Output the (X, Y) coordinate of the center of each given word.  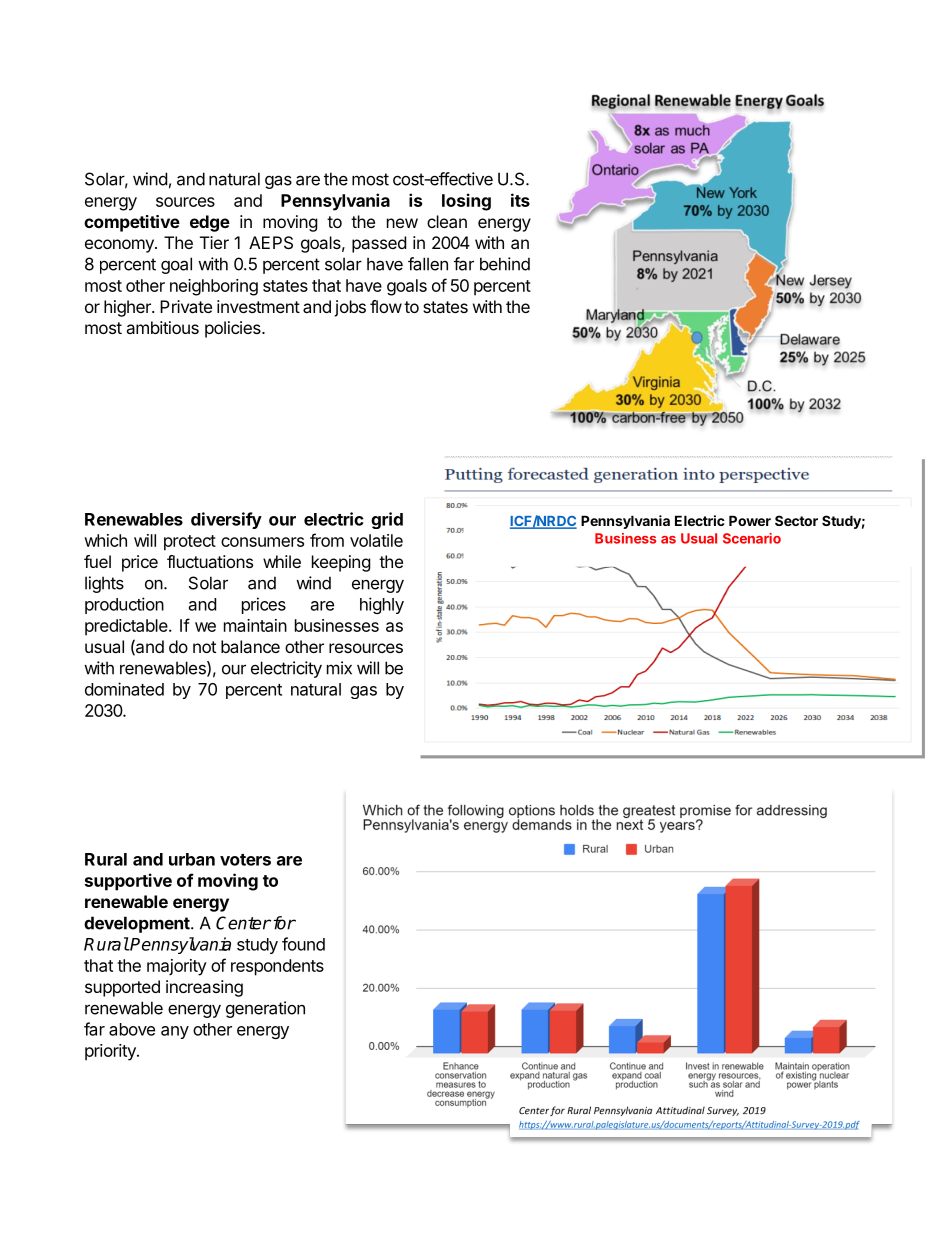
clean (447, 221)
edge (210, 223)
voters (245, 860)
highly (382, 605)
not (204, 647)
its (520, 200)
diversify (226, 520)
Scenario (752, 538)
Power (750, 520)
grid (387, 520)
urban (192, 859)
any (175, 1032)
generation (265, 1009)
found (303, 944)
